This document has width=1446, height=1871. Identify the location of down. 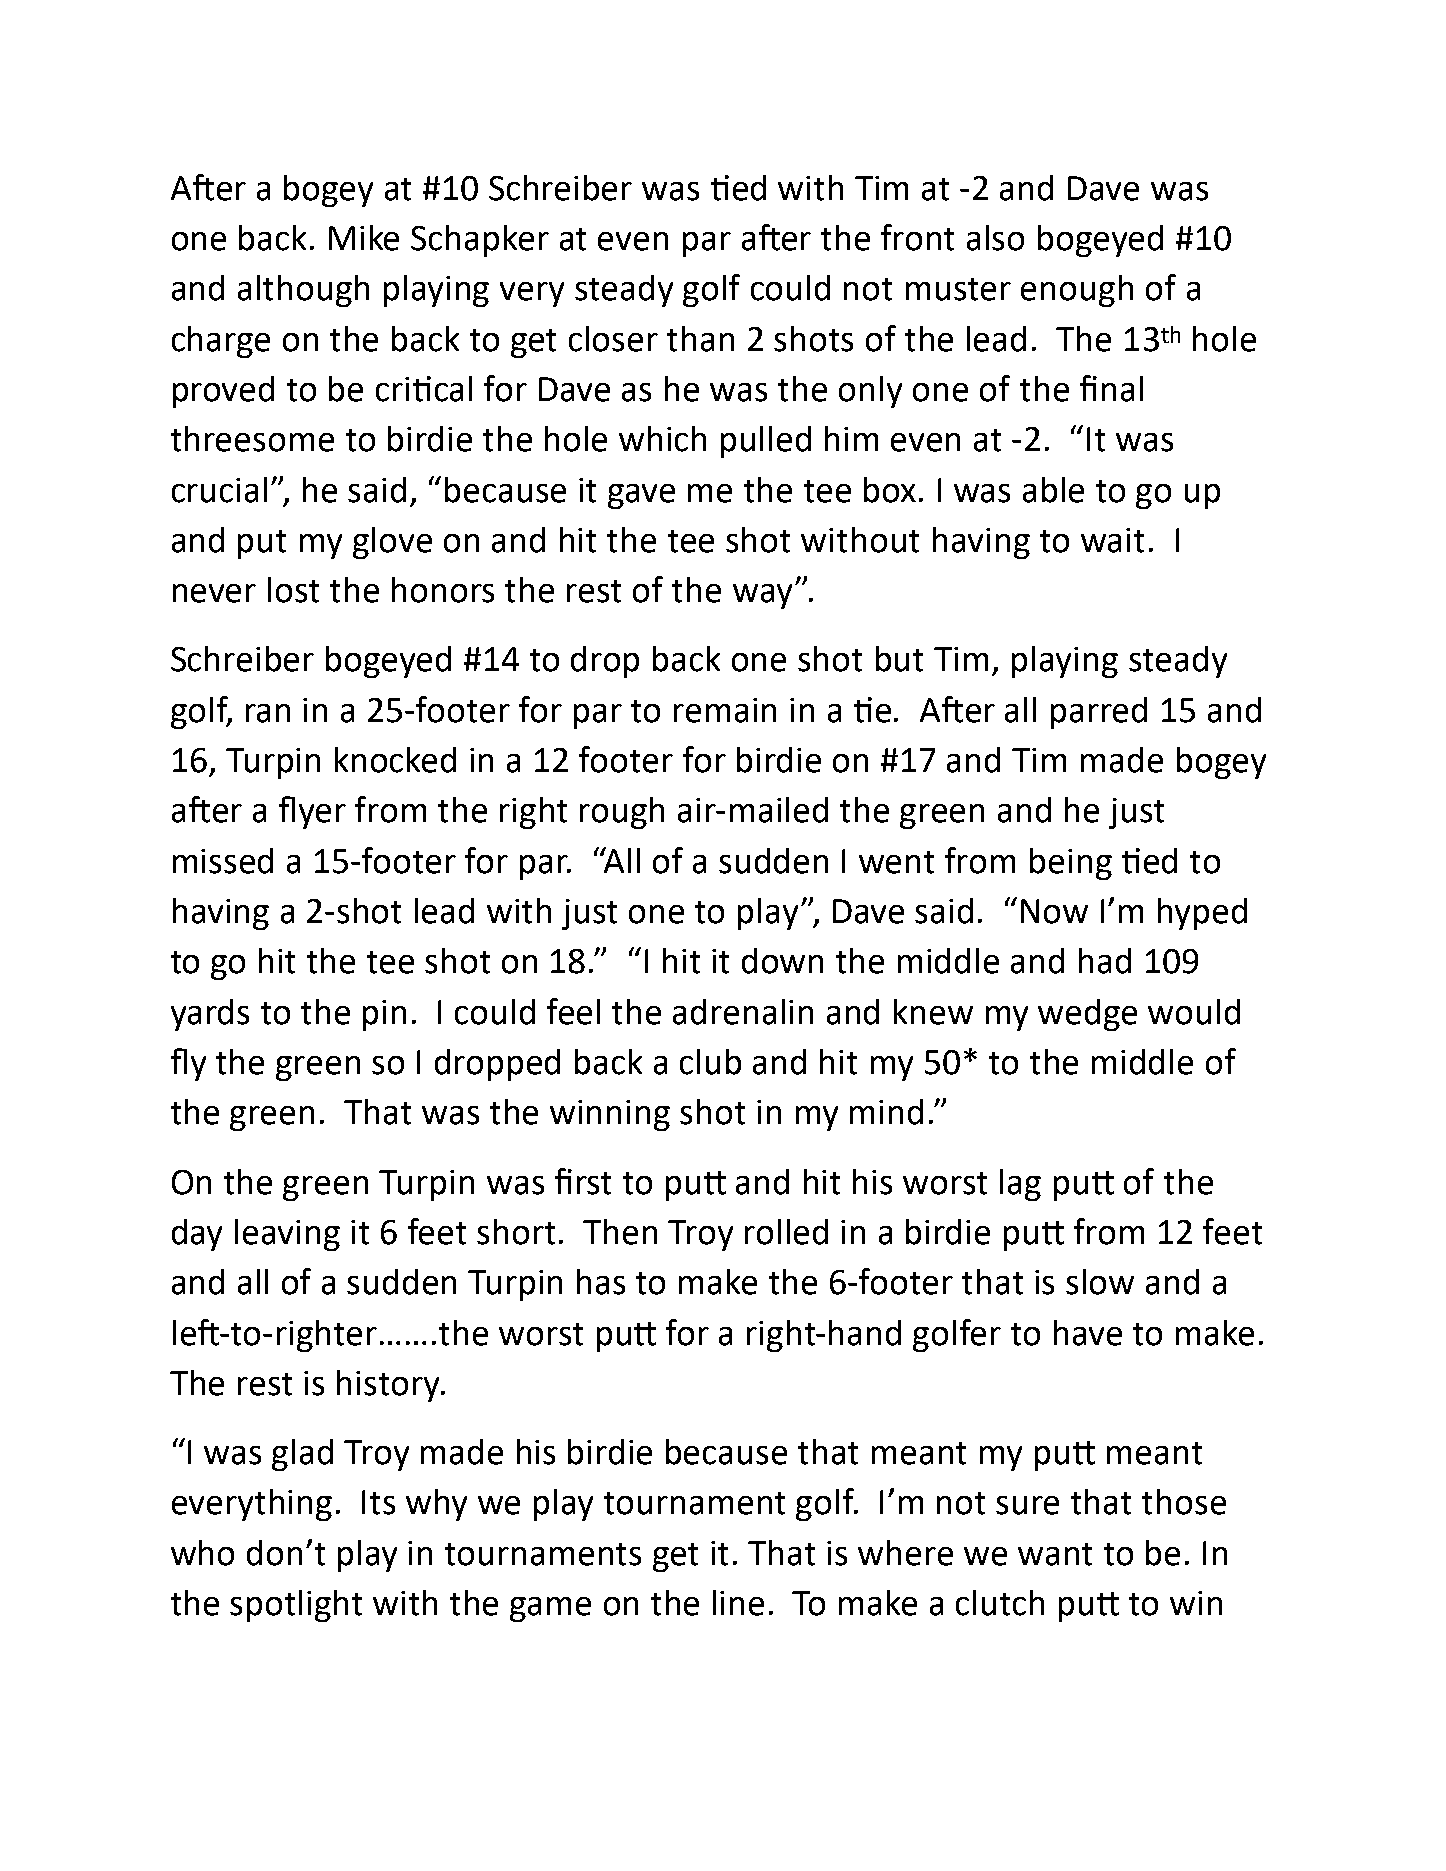
(782, 961).
